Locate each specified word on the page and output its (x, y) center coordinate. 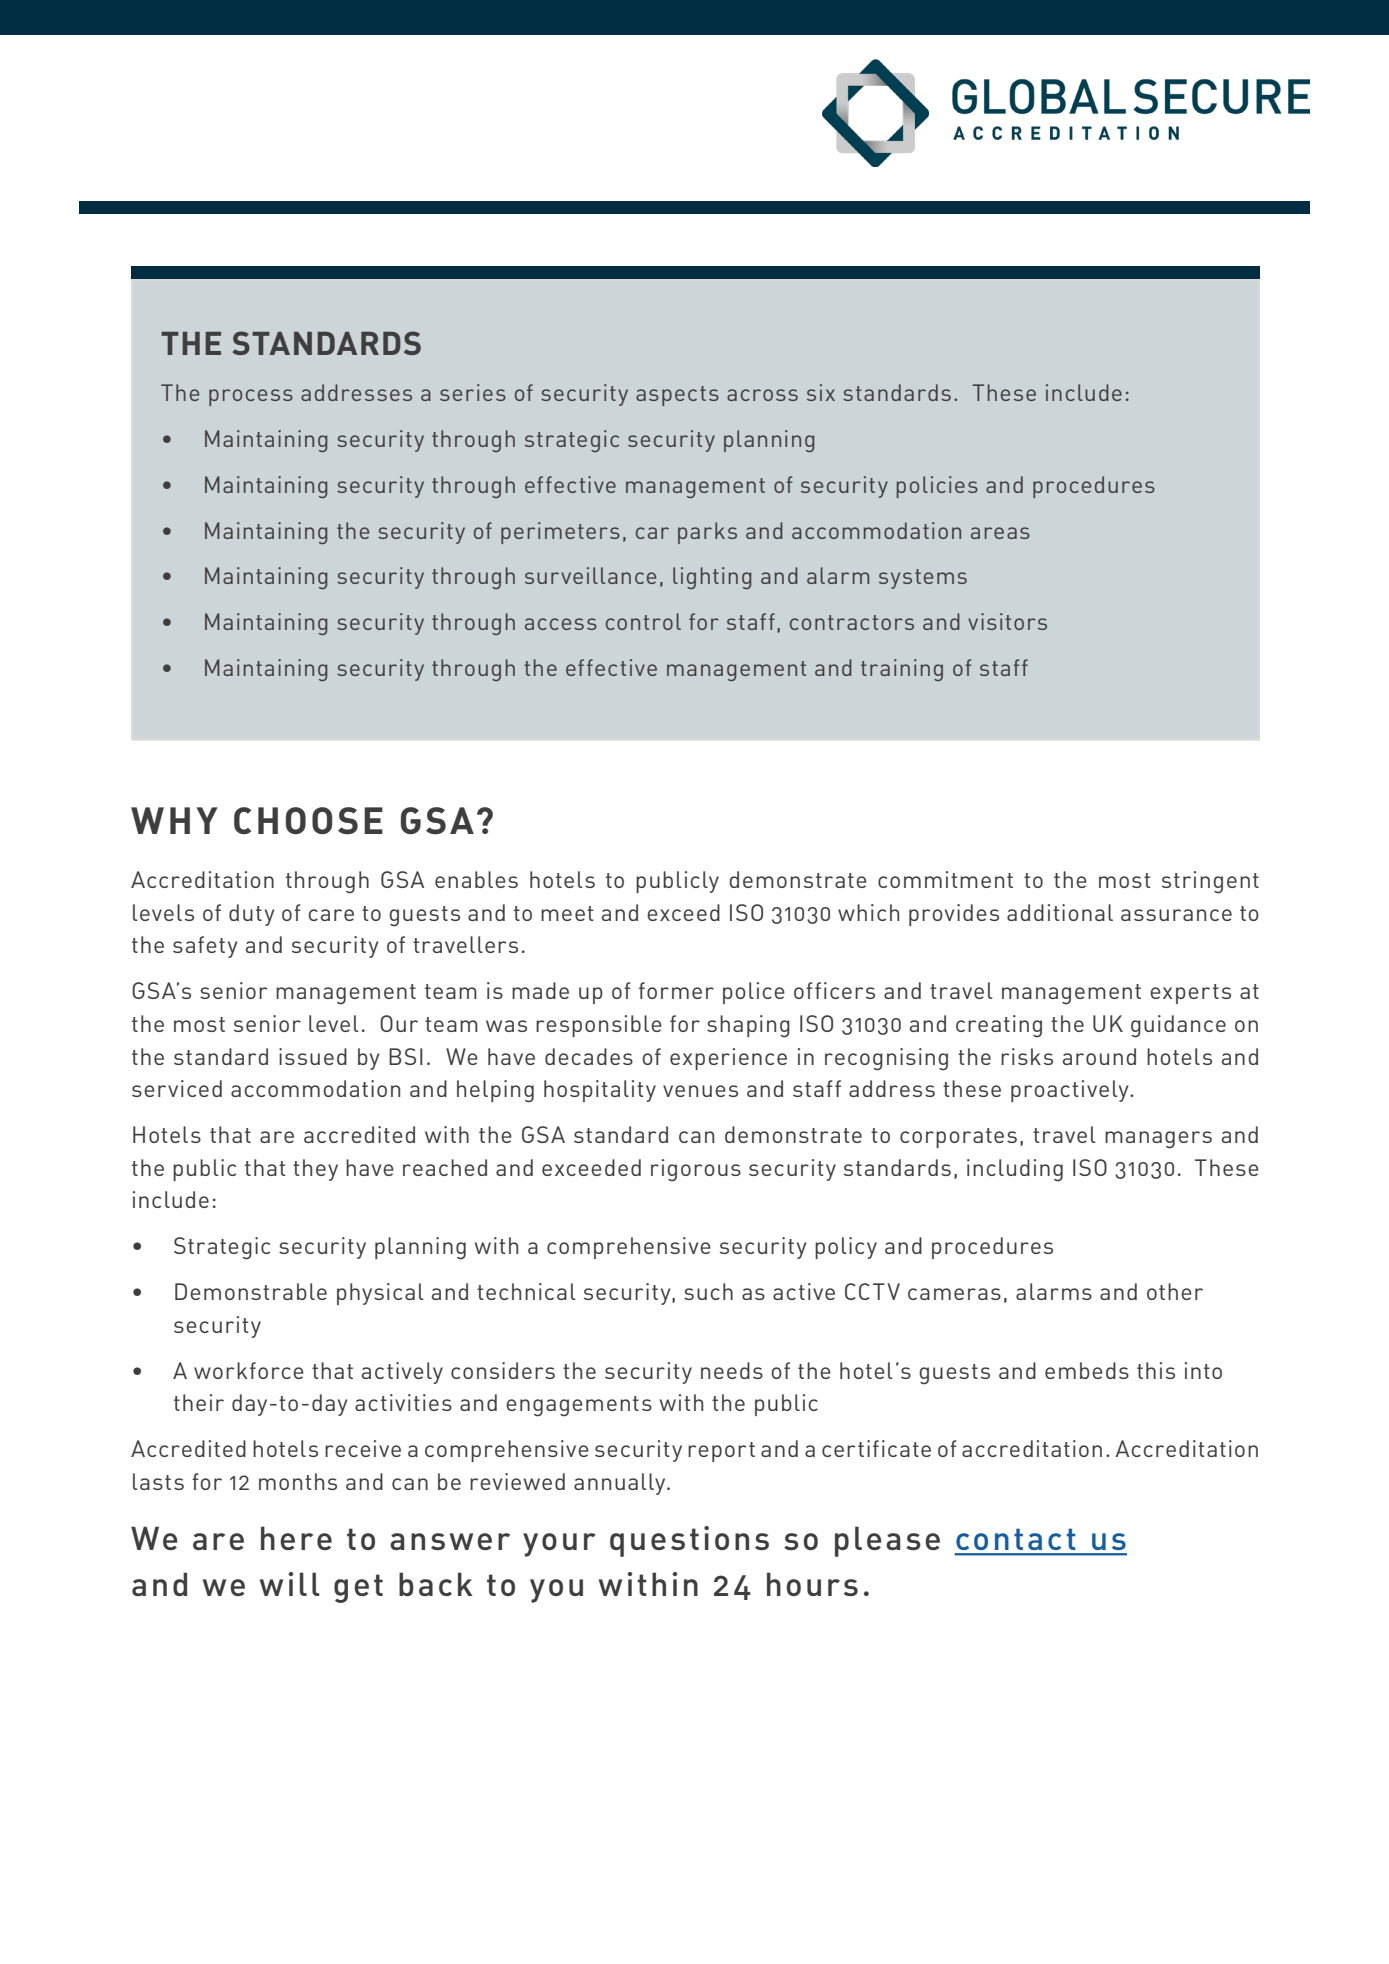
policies (937, 487)
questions (689, 1541)
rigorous (696, 1170)
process (251, 397)
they (315, 1170)
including (1015, 1170)
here (296, 1538)
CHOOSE (308, 821)
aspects (677, 396)
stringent (1210, 882)
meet (567, 913)
